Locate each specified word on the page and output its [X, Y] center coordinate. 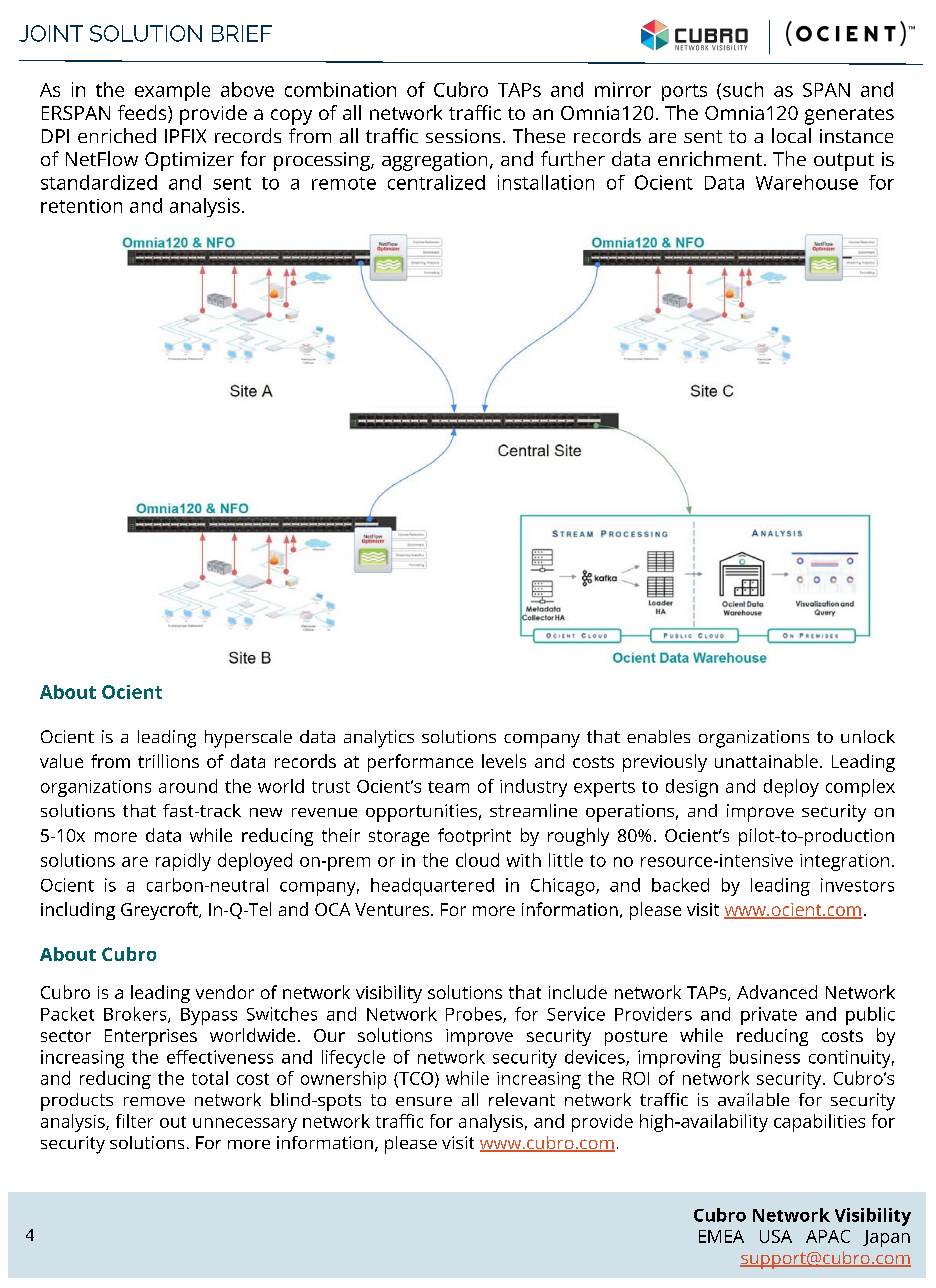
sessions [463, 136]
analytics [379, 739]
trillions [168, 761]
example [172, 91]
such [743, 89]
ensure [424, 1101]
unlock [868, 736]
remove [154, 1101]
